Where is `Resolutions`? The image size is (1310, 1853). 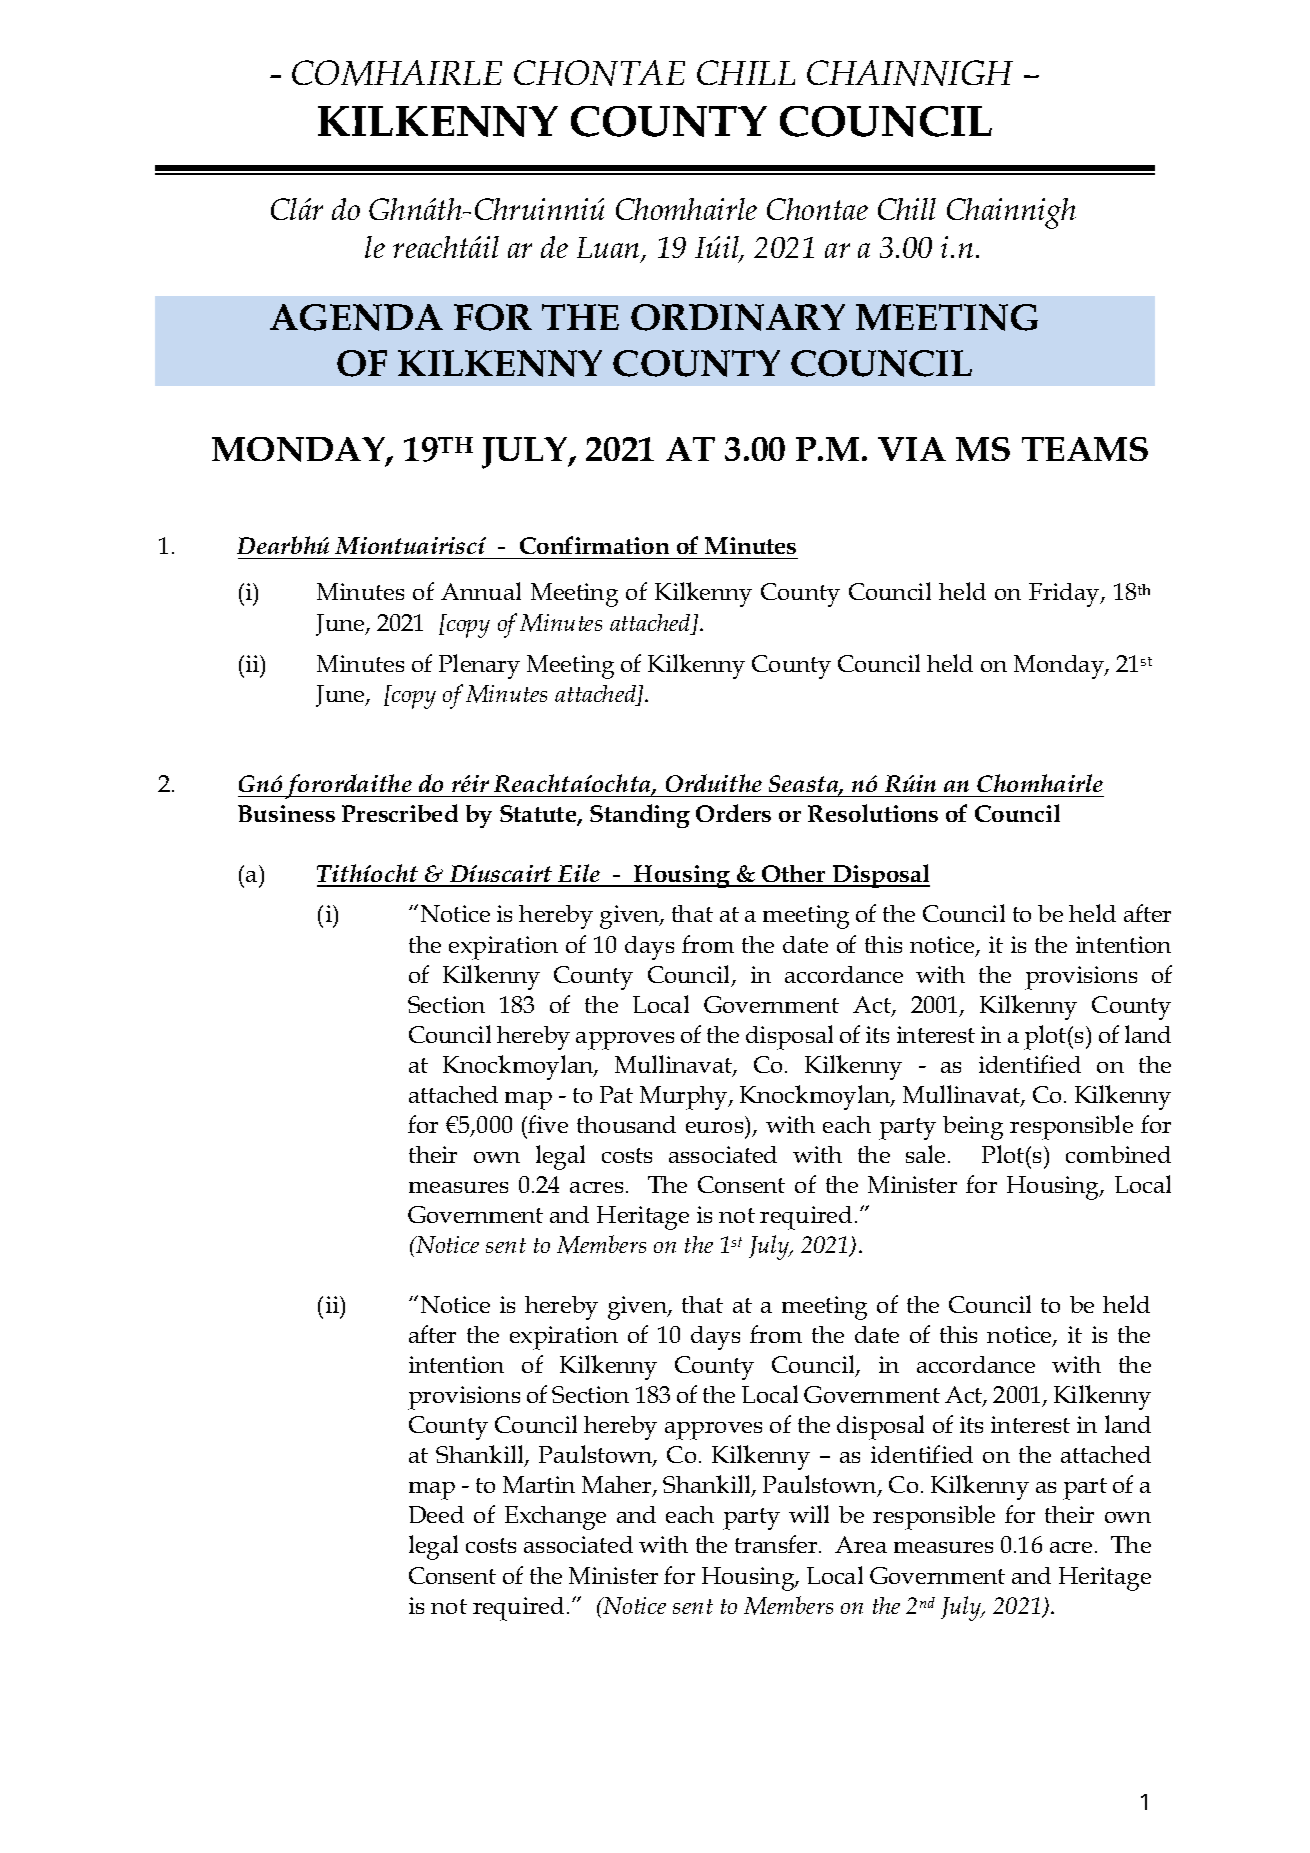 Resolutions is located at coordinates (873, 813).
